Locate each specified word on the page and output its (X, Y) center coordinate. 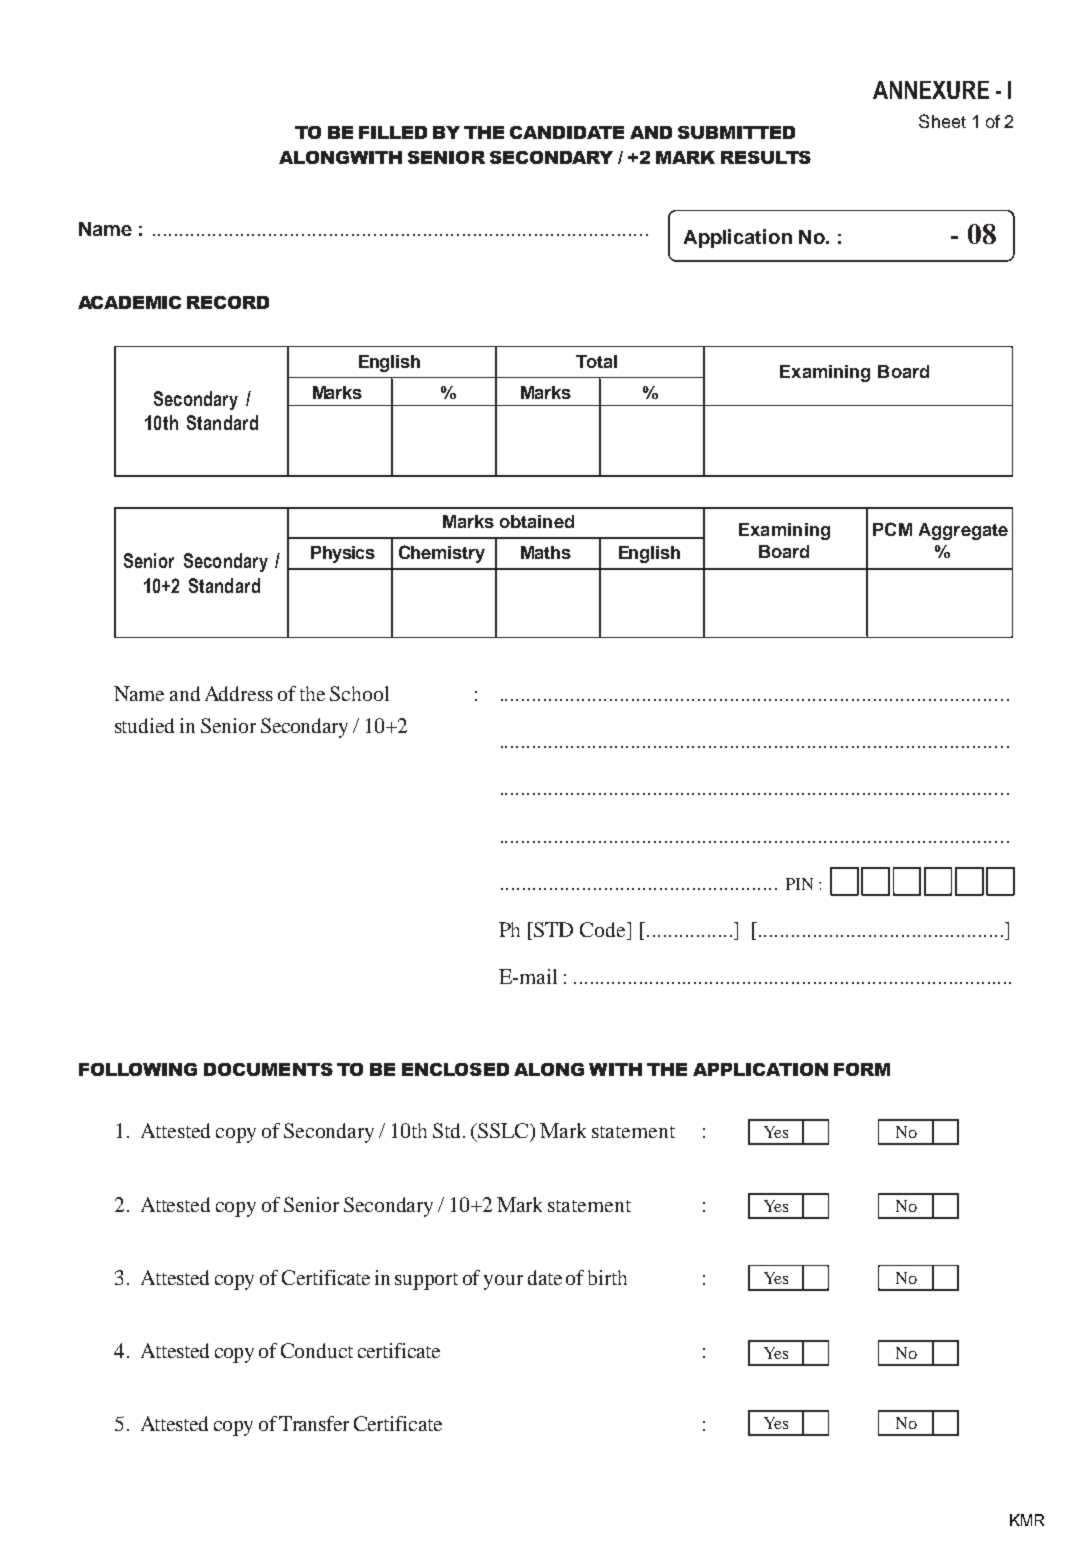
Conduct (317, 1350)
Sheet (942, 121)
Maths (546, 552)
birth (607, 1277)
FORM (862, 1069)
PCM (892, 529)
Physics (343, 554)
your (503, 1282)
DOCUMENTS (268, 1069)
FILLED (393, 132)
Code (604, 931)
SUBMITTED (736, 132)
